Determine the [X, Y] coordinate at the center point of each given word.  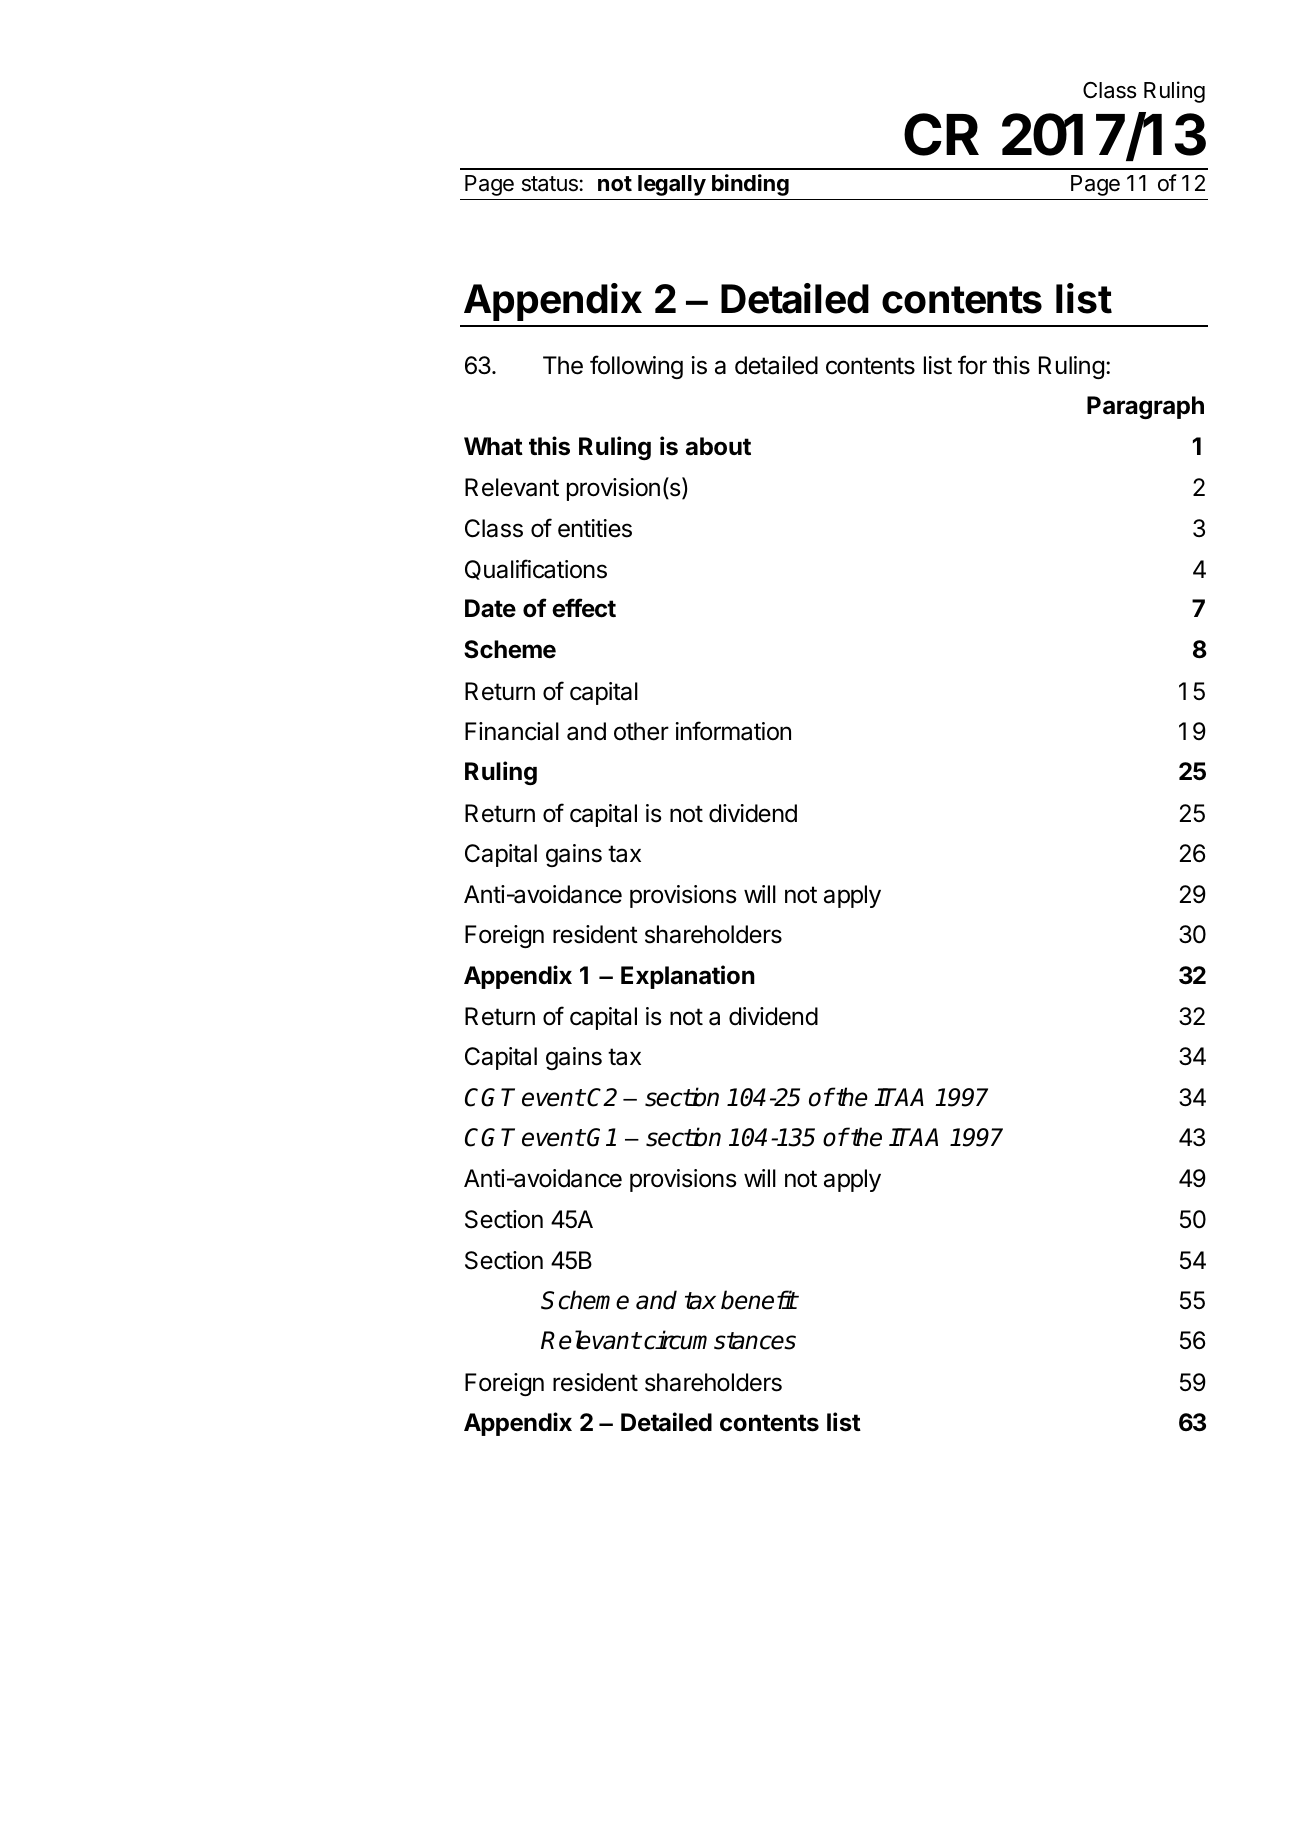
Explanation [688, 977]
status [550, 184]
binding [750, 185]
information [733, 731]
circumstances [720, 1340]
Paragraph [1145, 407]
